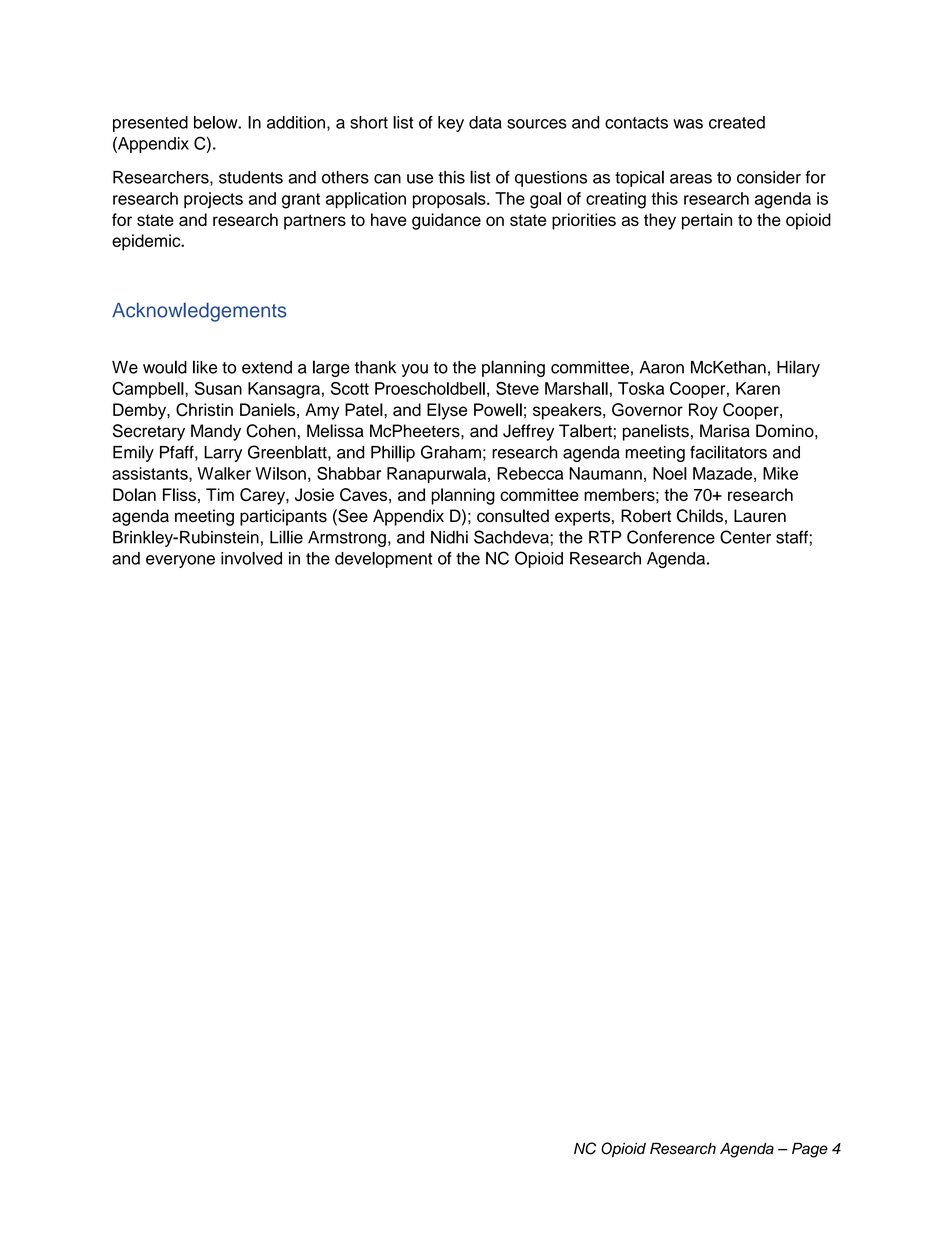 The width and height of the screenshot is (952, 1233). I want to click on everyone, so click(180, 561).
